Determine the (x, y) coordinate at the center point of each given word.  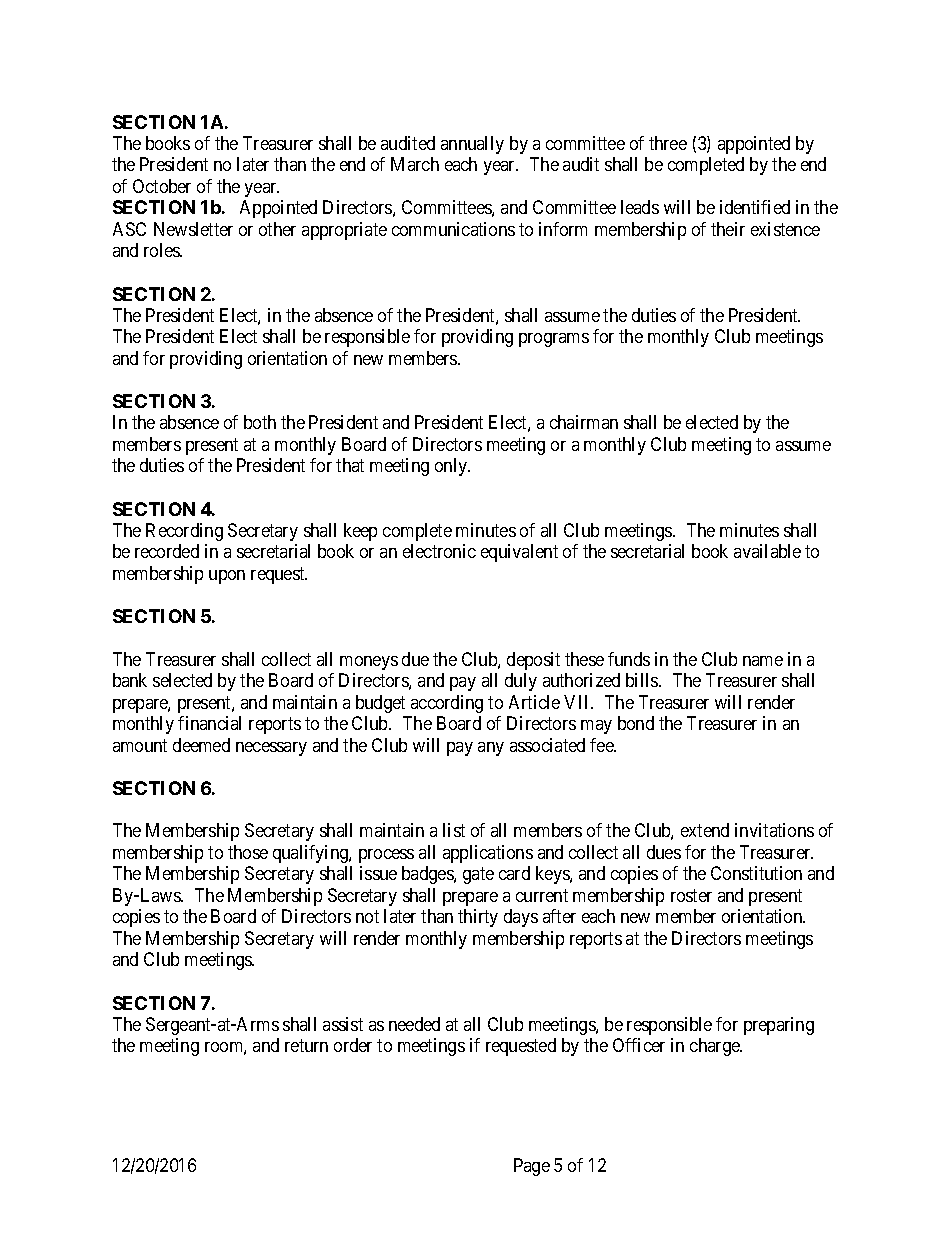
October (162, 186)
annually (472, 145)
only (452, 467)
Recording (184, 532)
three (668, 143)
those (248, 852)
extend (705, 830)
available (767, 551)
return (306, 1046)
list (454, 830)
